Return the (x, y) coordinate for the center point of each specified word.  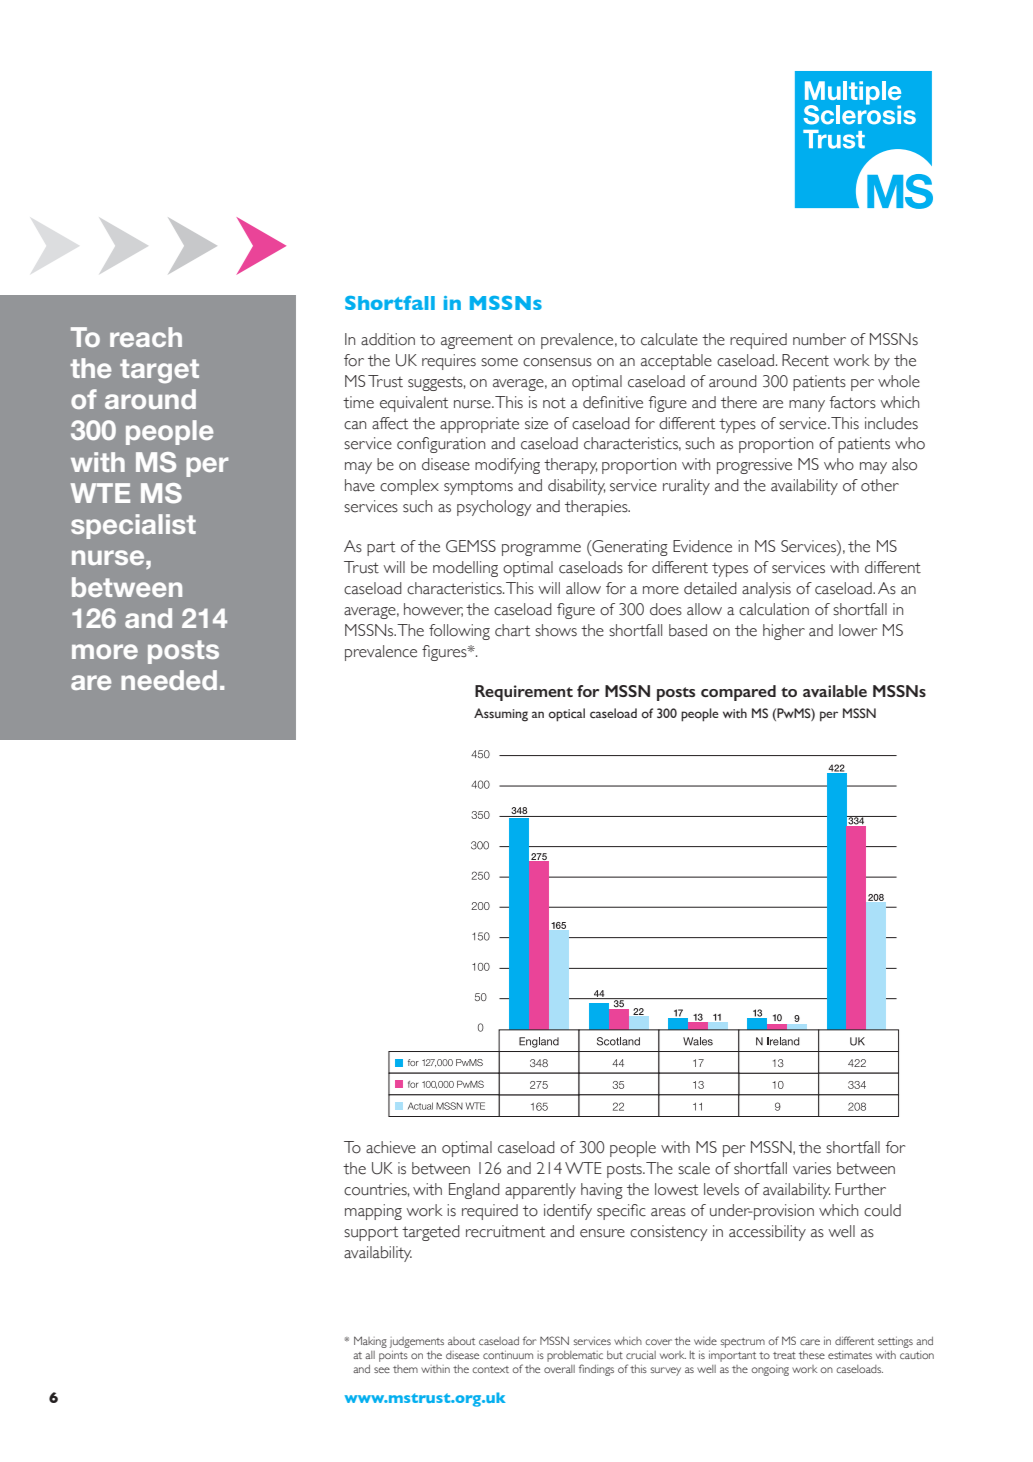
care (810, 1342)
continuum (508, 1355)
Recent (805, 360)
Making (370, 1342)
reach (146, 337)
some (499, 362)
